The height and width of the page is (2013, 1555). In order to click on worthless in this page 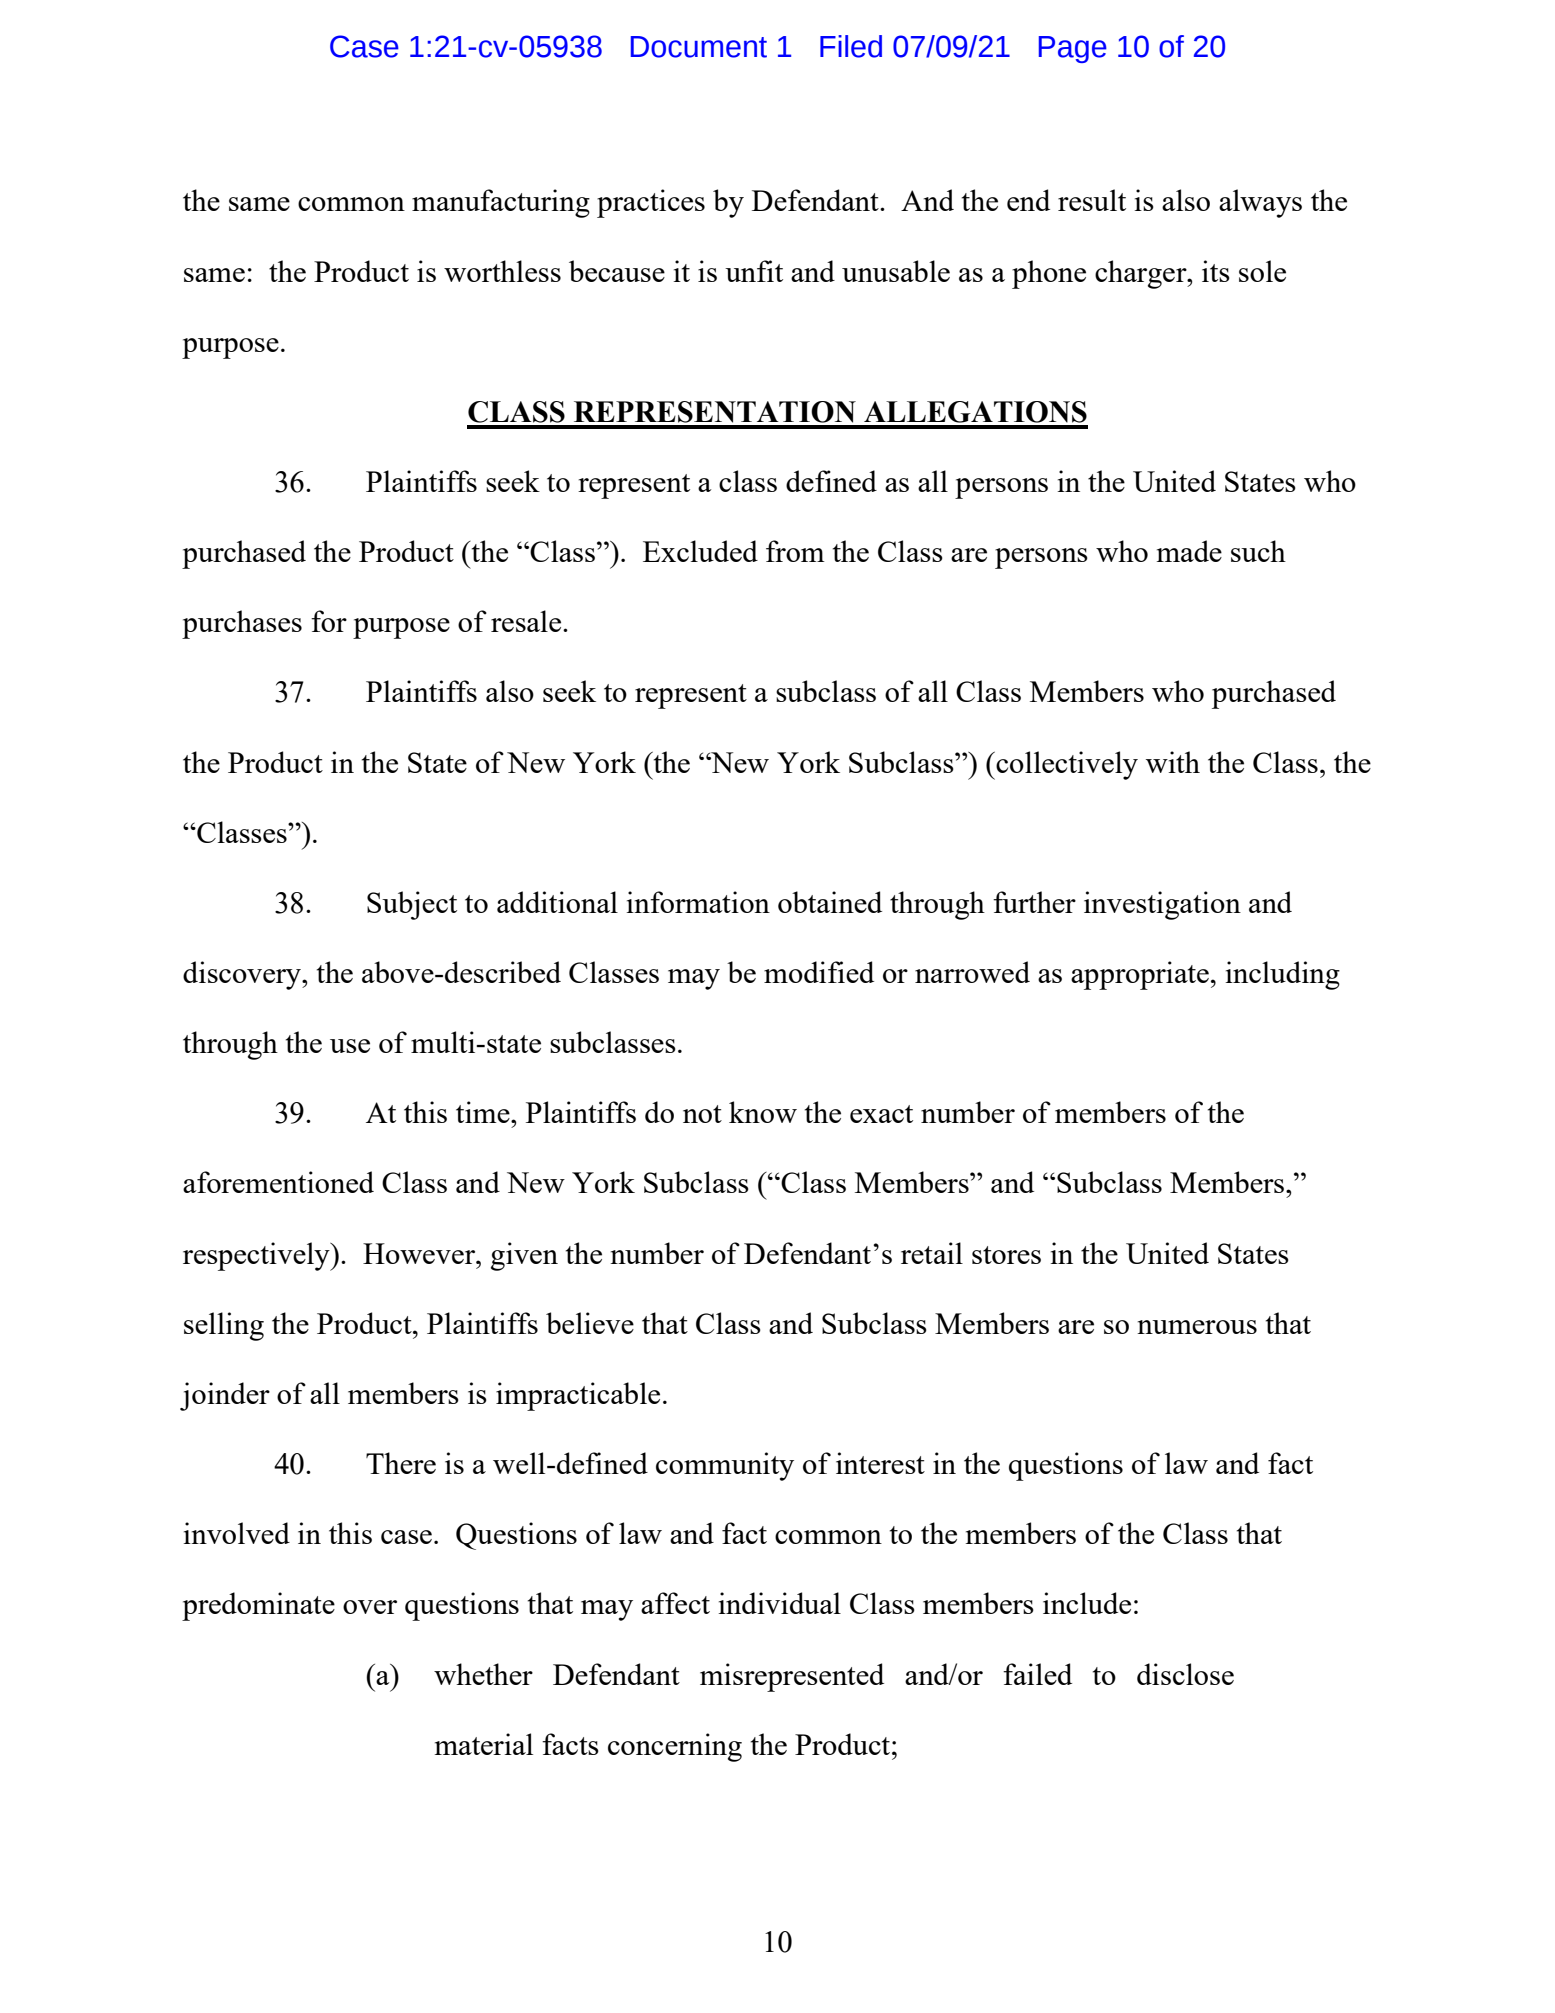, I will do `click(502, 271)`.
